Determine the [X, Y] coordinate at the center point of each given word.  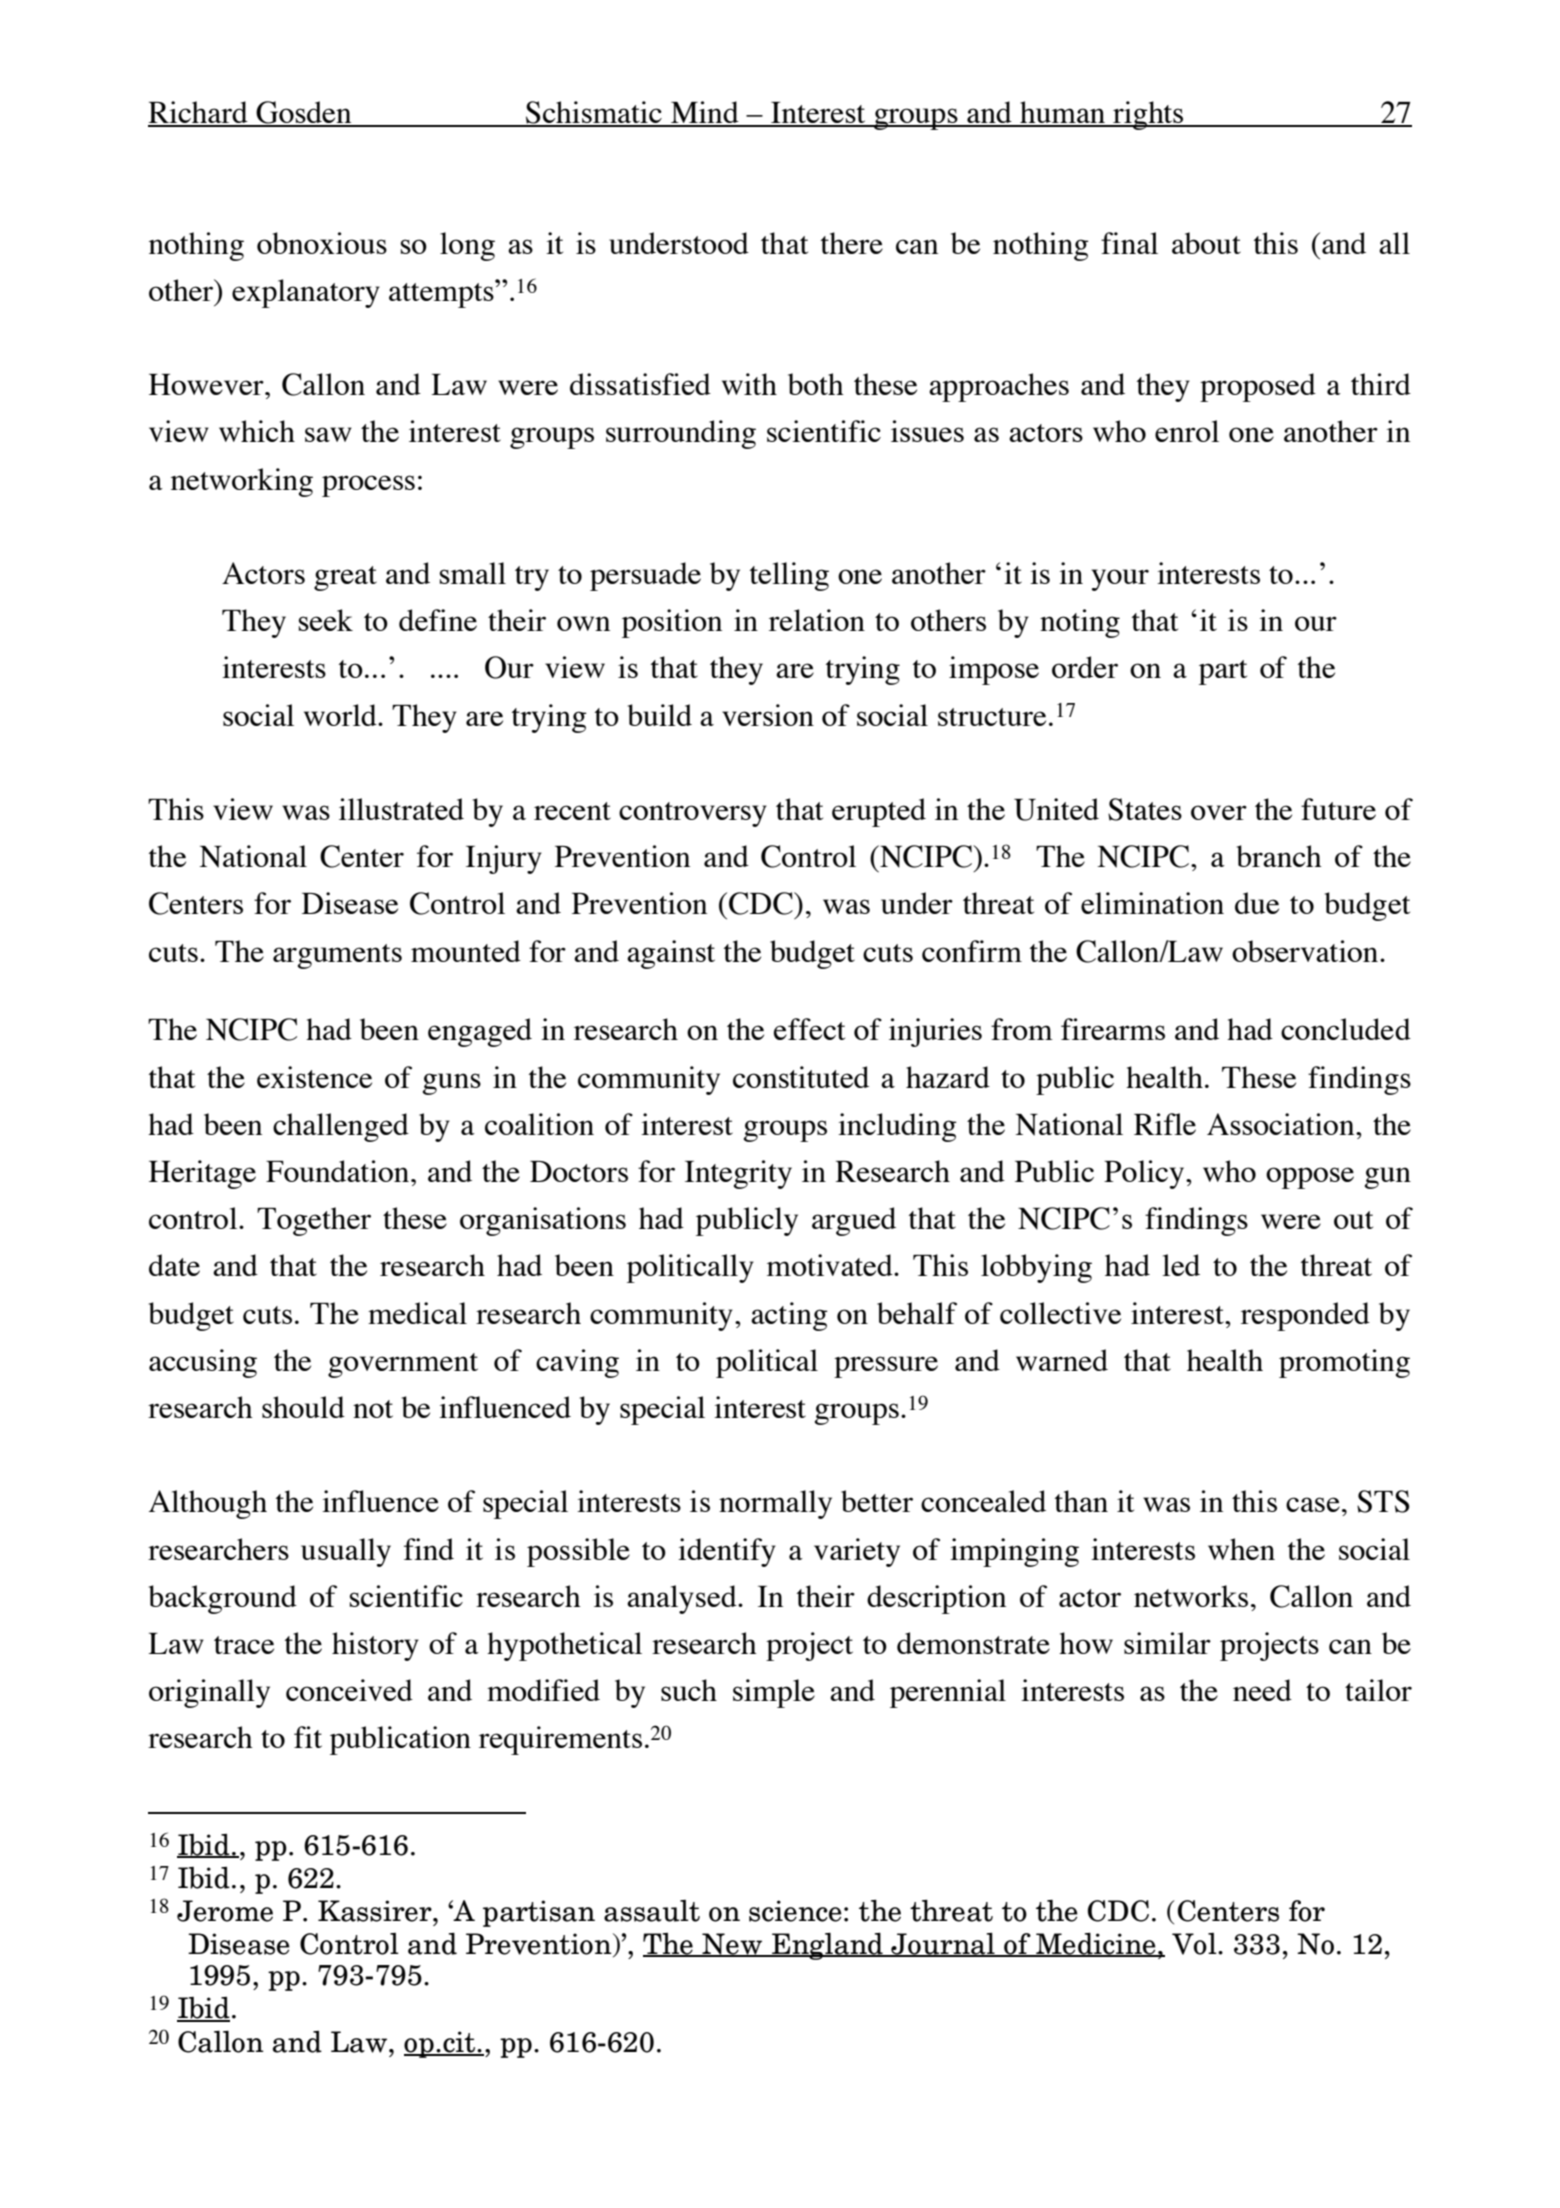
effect [809, 1029]
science [795, 1911]
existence [314, 1077]
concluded [1346, 1029]
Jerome [225, 1911]
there [852, 243]
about [1206, 243]
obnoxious [322, 243]
